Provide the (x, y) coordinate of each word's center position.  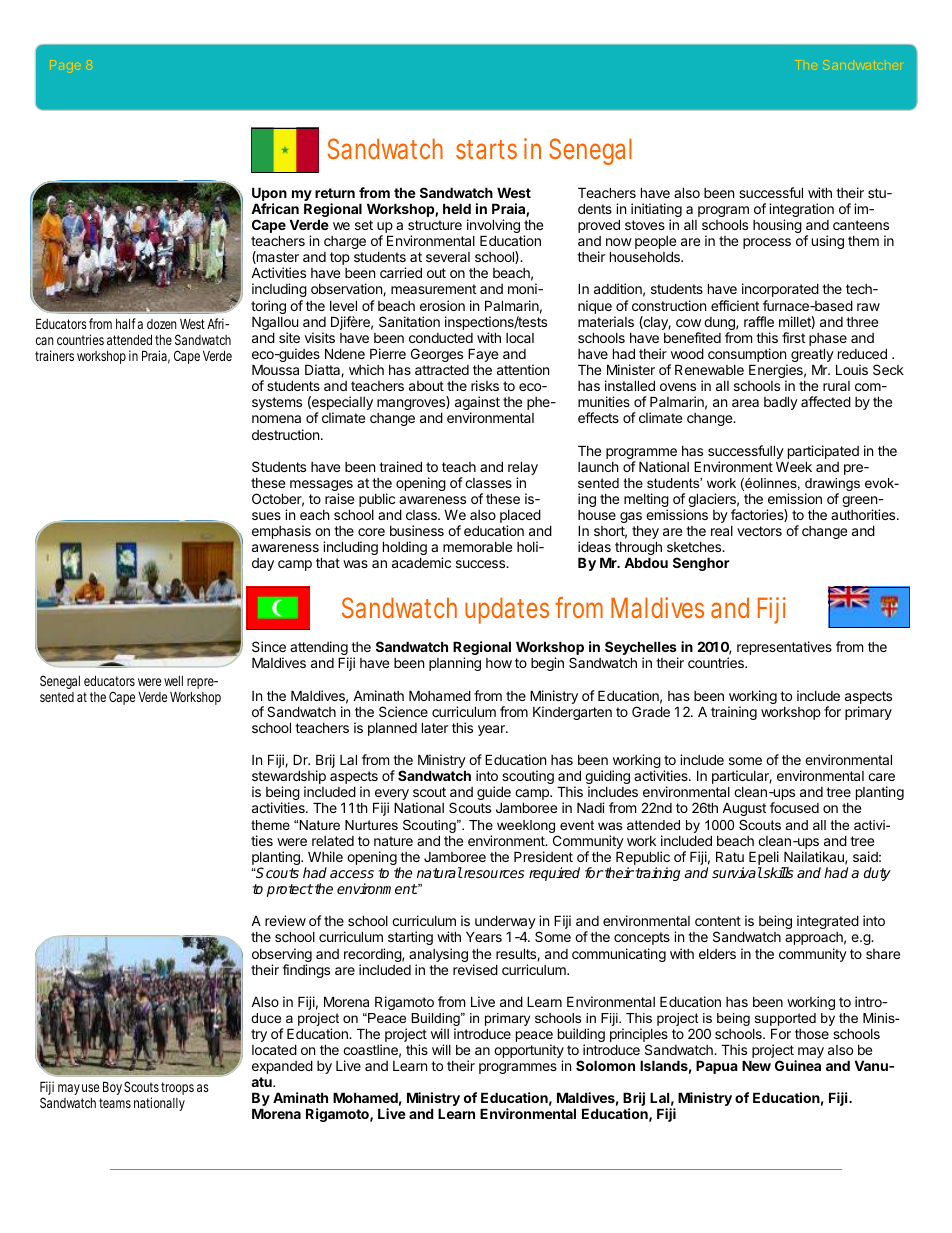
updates (507, 610)
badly (781, 403)
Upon (269, 194)
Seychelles (641, 649)
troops (177, 1088)
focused (794, 807)
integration (801, 211)
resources (493, 874)
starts (486, 149)
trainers (54, 355)
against (477, 404)
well (173, 681)
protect (290, 890)
